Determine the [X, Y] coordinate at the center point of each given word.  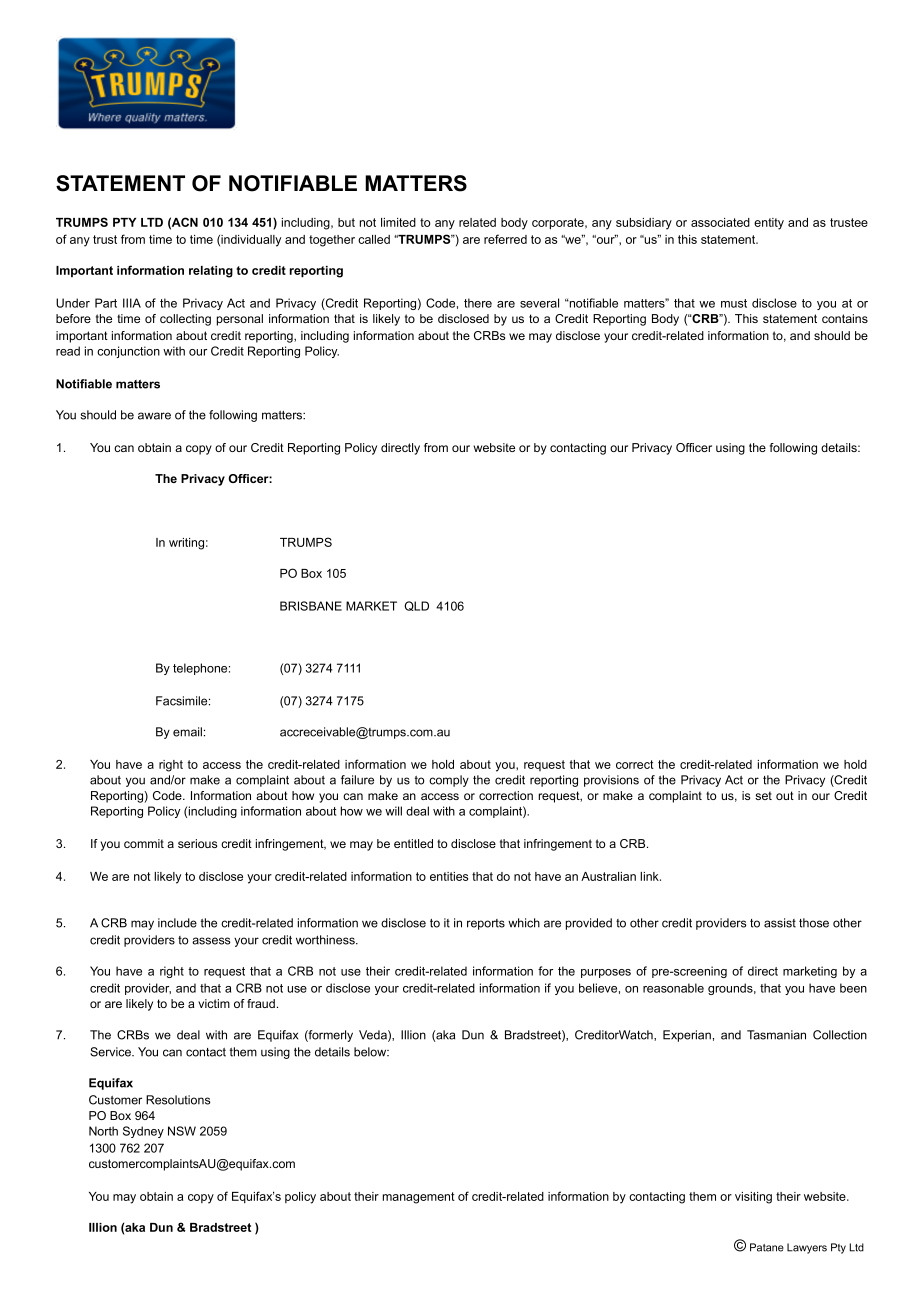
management [419, 1198]
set [763, 795]
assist [780, 923]
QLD [417, 606]
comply [449, 781]
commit [144, 843]
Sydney [143, 1132]
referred [505, 239]
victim [214, 1003]
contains [845, 318]
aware [154, 416]
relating [211, 272]
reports [486, 924]
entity [769, 224]
